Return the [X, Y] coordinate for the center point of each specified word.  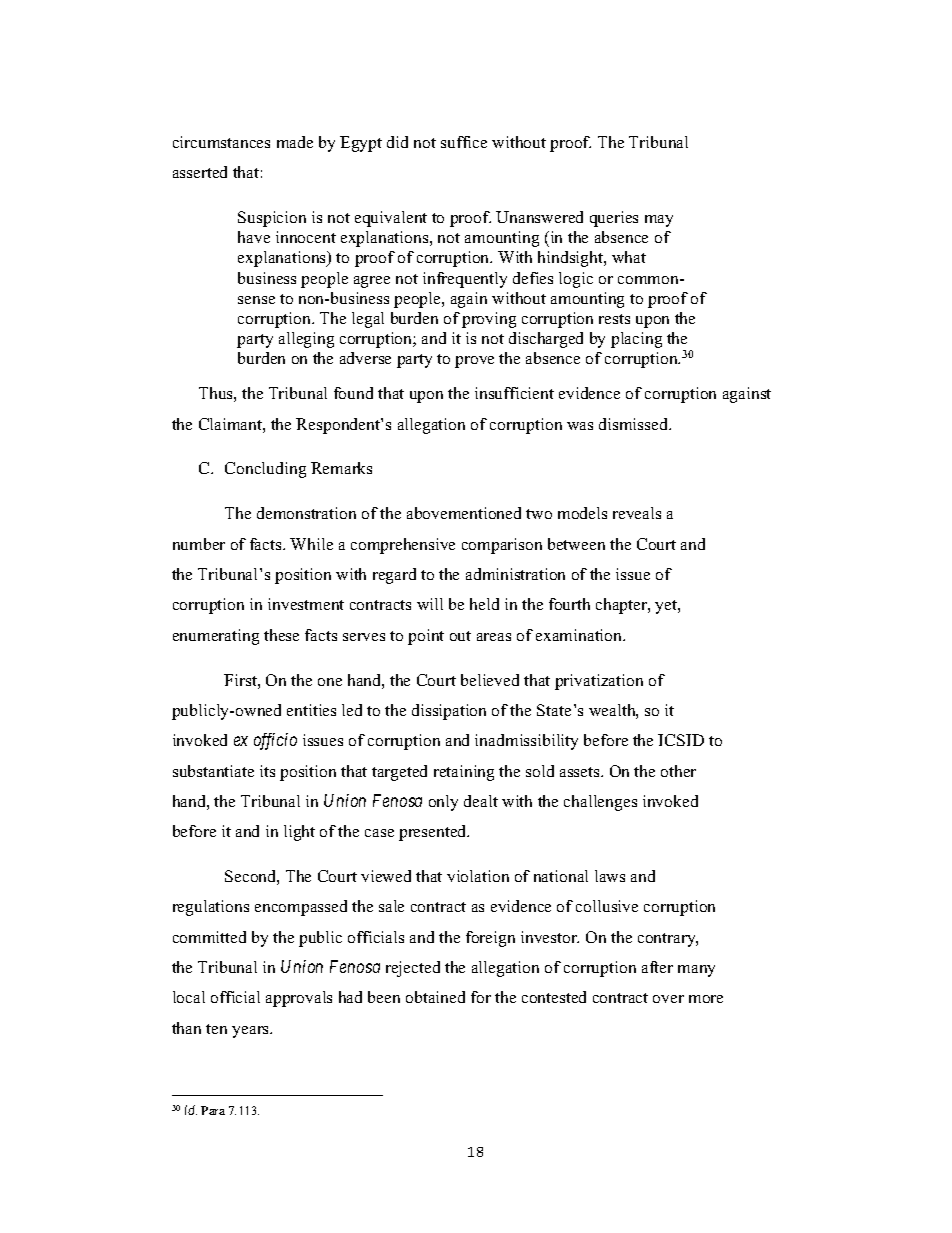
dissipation [449, 712]
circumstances [221, 142]
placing [636, 340]
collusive [607, 906]
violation [478, 876]
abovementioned [464, 513]
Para [213, 1110]
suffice [464, 142]
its [267, 771]
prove [474, 362]
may [659, 221]
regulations [211, 908]
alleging [306, 340]
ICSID [681, 740]
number [199, 544]
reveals [637, 513]
